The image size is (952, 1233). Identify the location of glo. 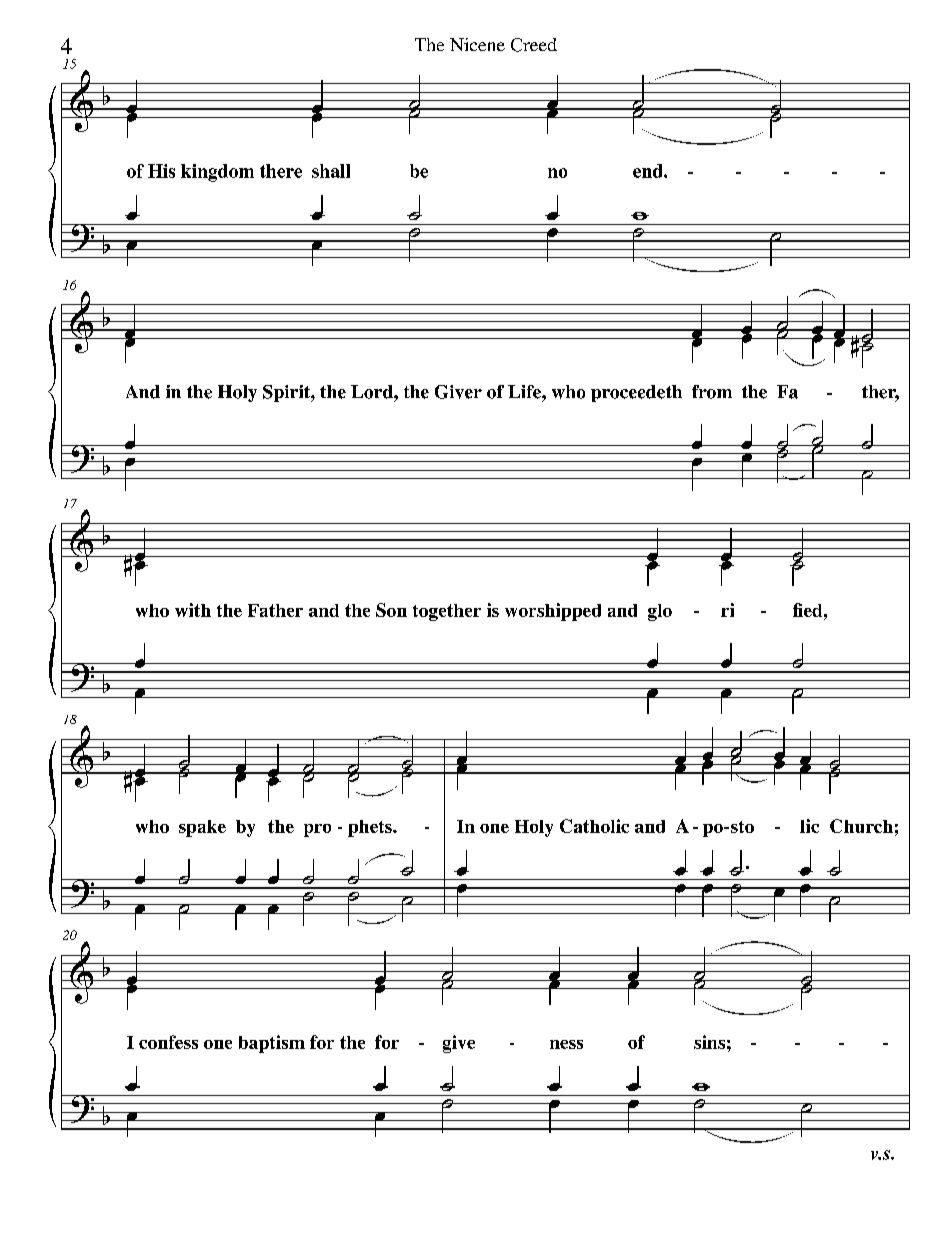
(660, 612).
